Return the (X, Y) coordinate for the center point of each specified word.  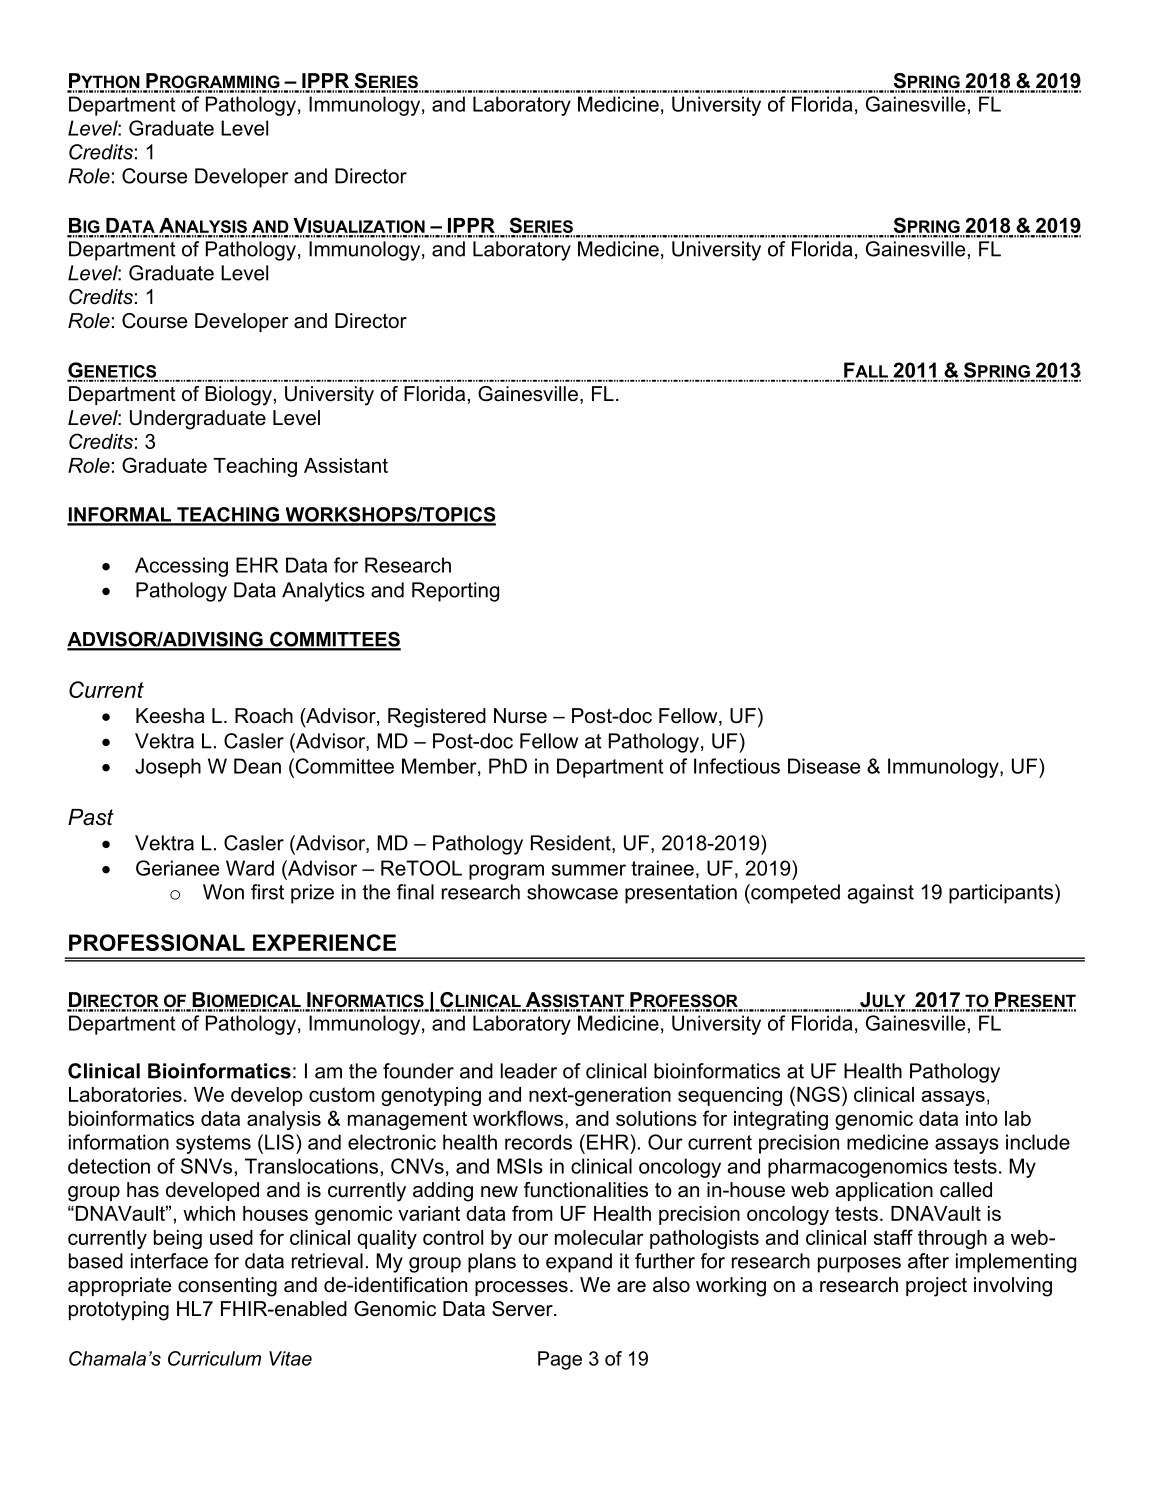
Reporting (455, 592)
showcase (572, 892)
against (880, 894)
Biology (238, 396)
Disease (824, 766)
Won (223, 892)
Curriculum (214, 1358)
